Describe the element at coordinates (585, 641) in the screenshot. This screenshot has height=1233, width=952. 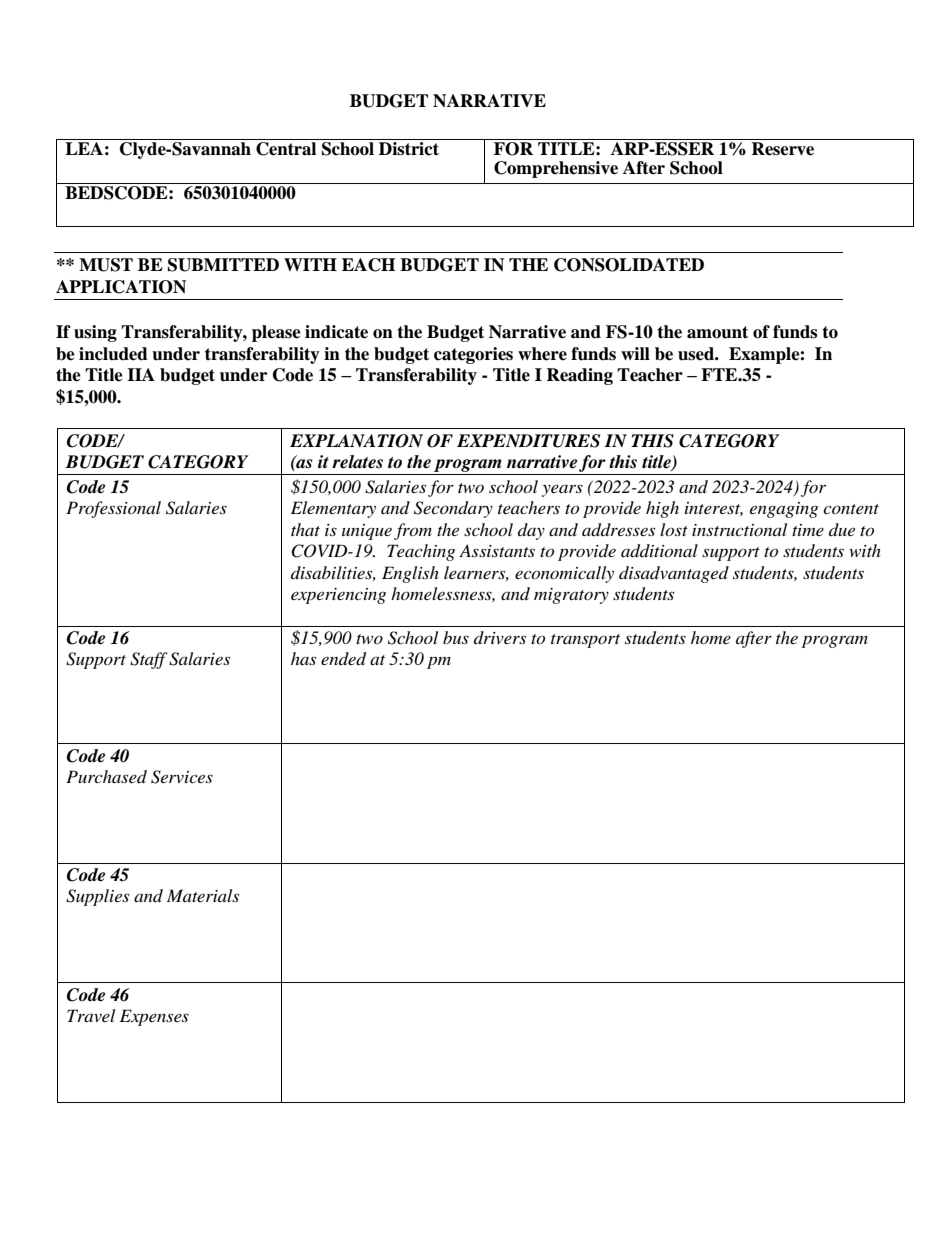
I see `transport` at that location.
